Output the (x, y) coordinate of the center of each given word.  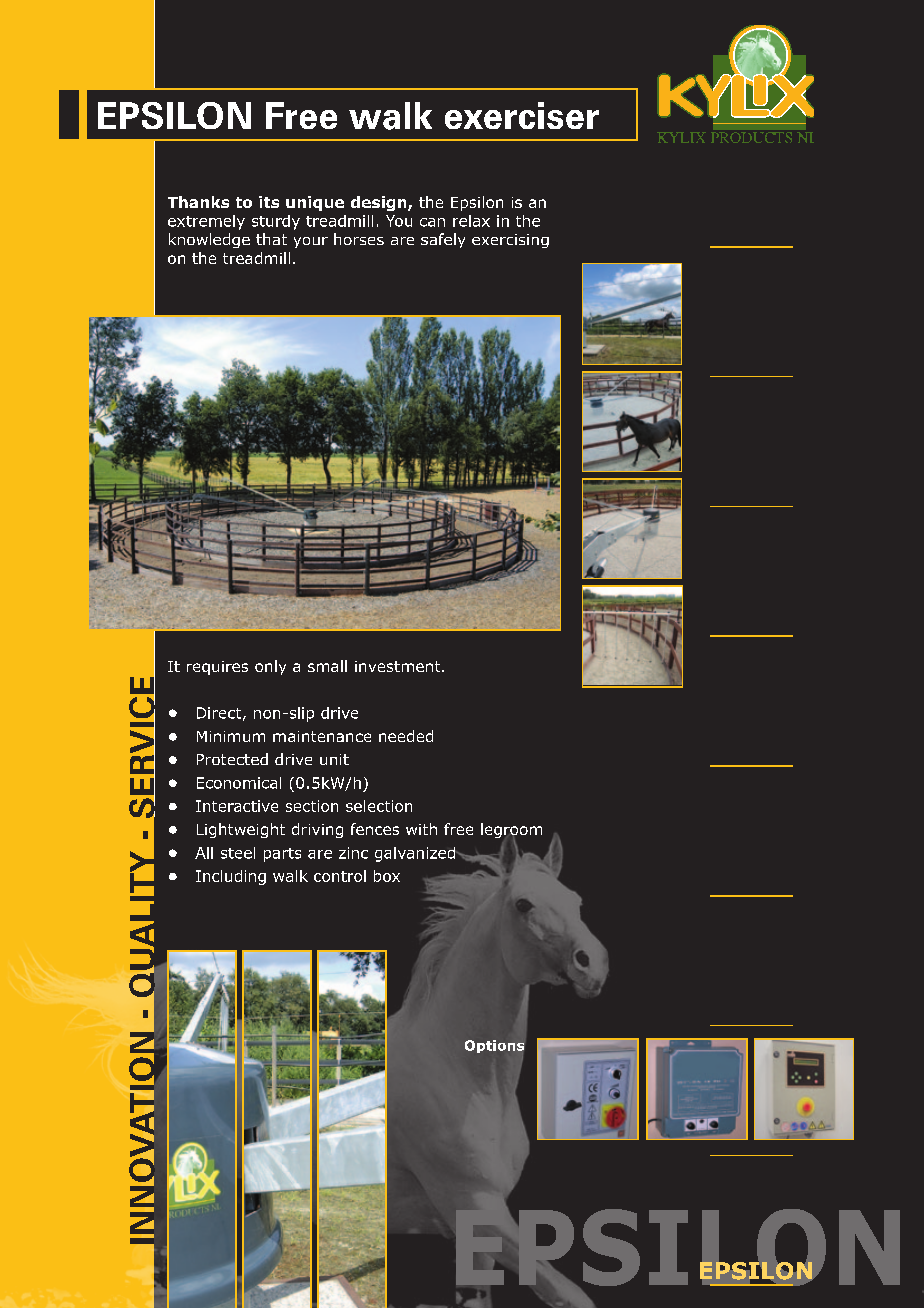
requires (217, 668)
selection (379, 806)
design (380, 203)
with (421, 829)
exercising (510, 241)
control (340, 876)
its (269, 202)
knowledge (209, 240)
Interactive (237, 806)
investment (399, 666)
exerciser (522, 115)
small (327, 666)
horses (359, 239)
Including (231, 877)
